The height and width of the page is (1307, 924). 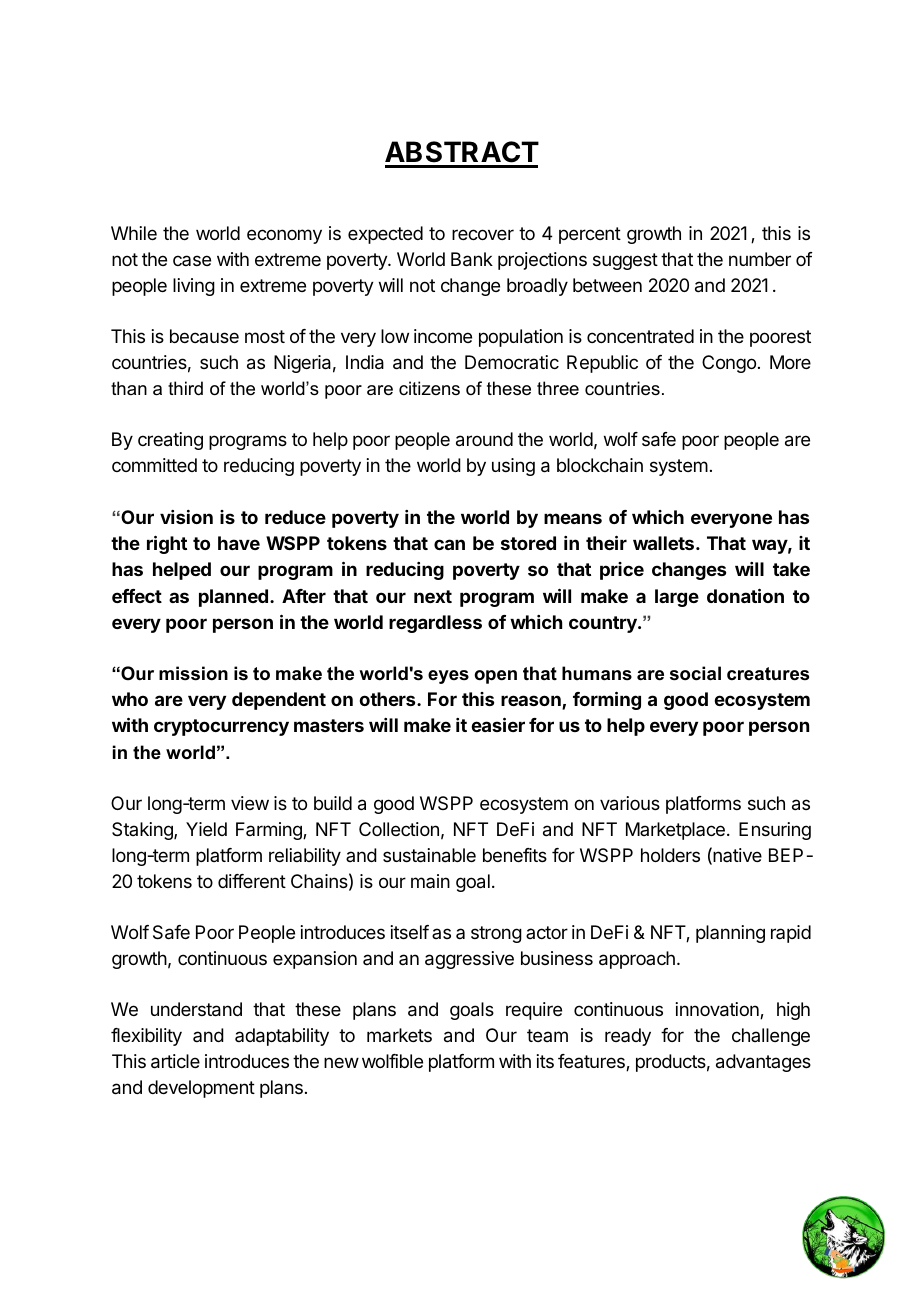 I want to click on different, so click(x=252, y=881).
